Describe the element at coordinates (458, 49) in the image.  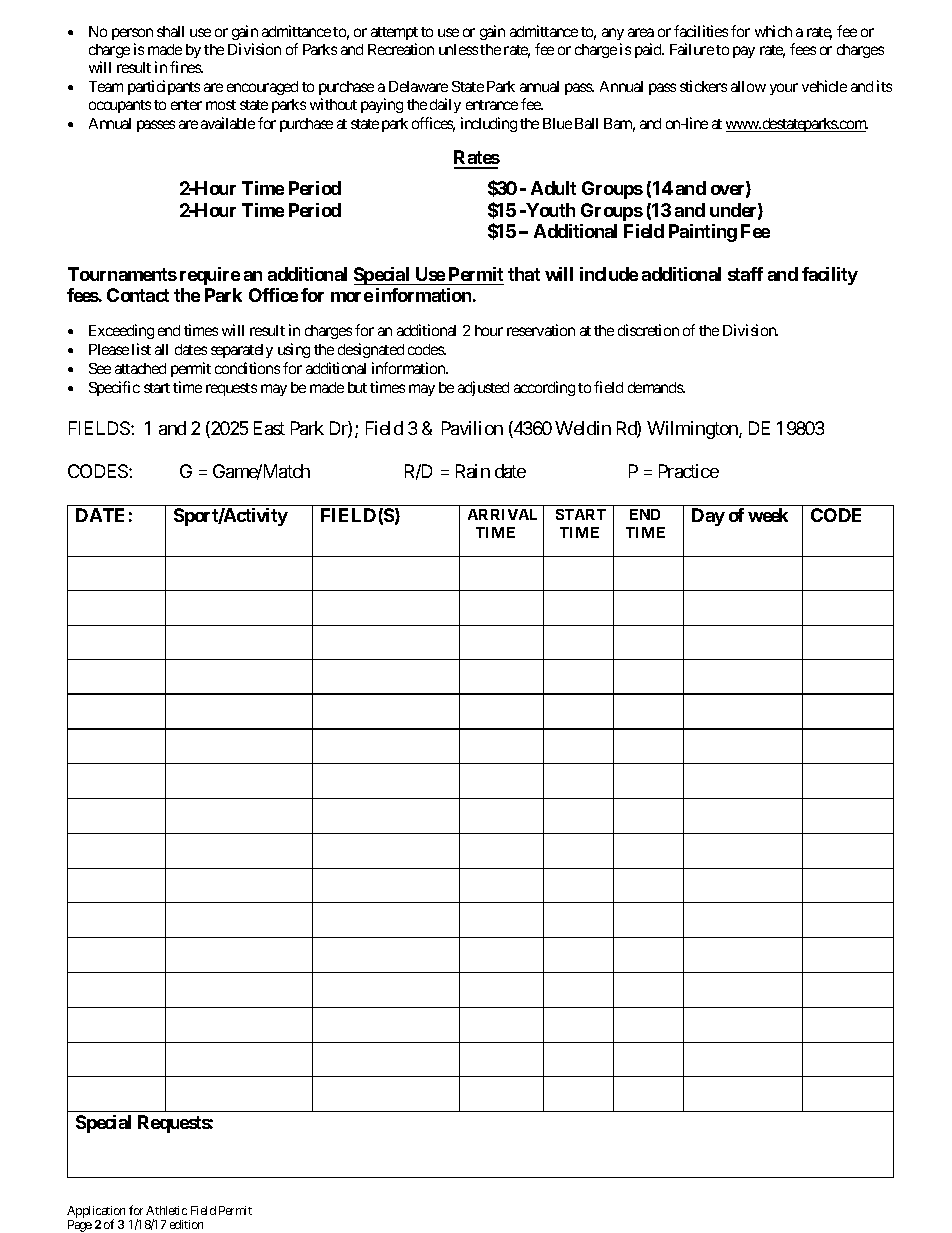
I see `unless` at that location.
